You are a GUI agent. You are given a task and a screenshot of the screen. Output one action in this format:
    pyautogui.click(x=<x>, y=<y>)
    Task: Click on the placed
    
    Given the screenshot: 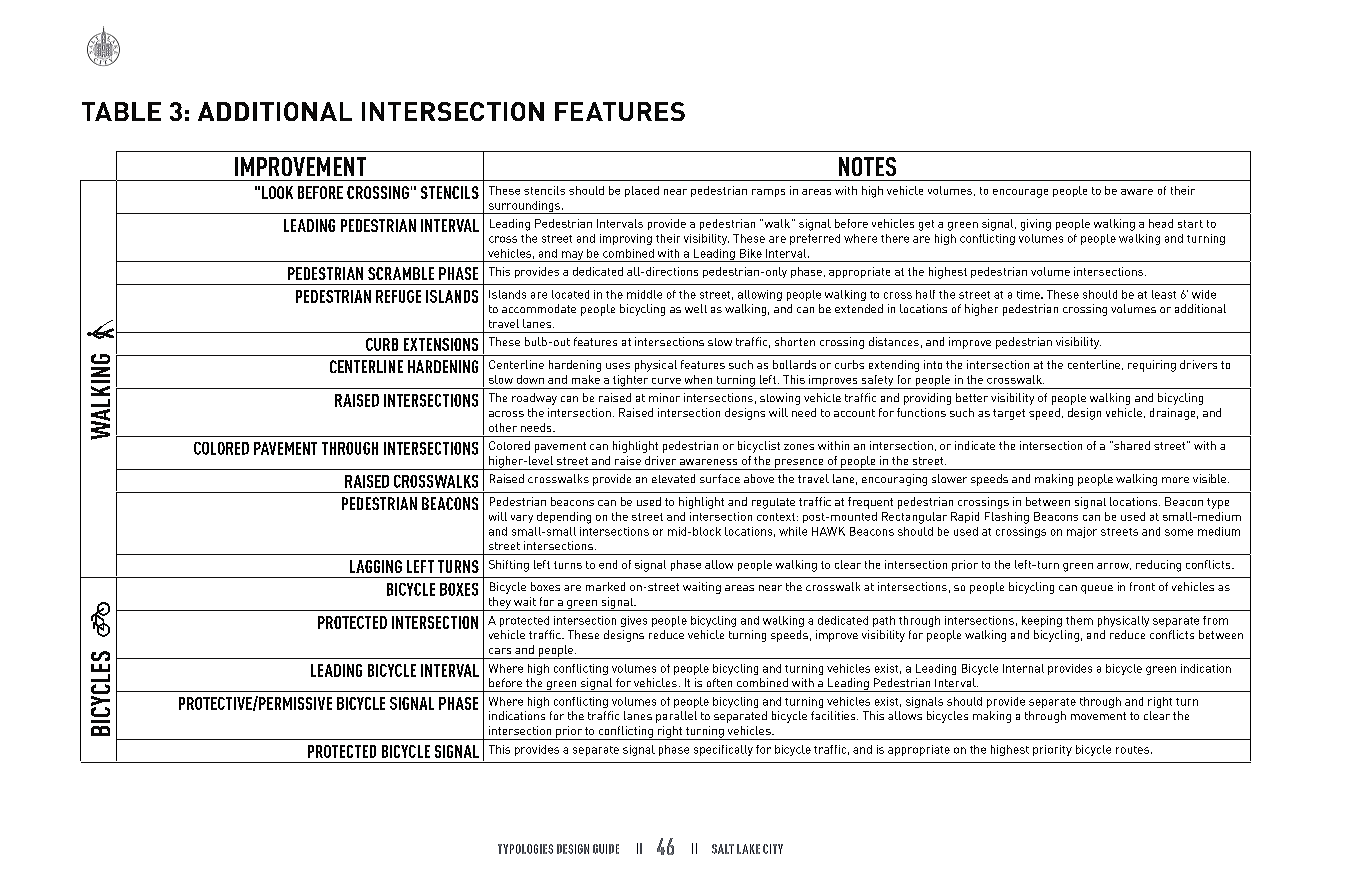 What is the action you would take?
    pyautogui.click(x=642, y=191)
